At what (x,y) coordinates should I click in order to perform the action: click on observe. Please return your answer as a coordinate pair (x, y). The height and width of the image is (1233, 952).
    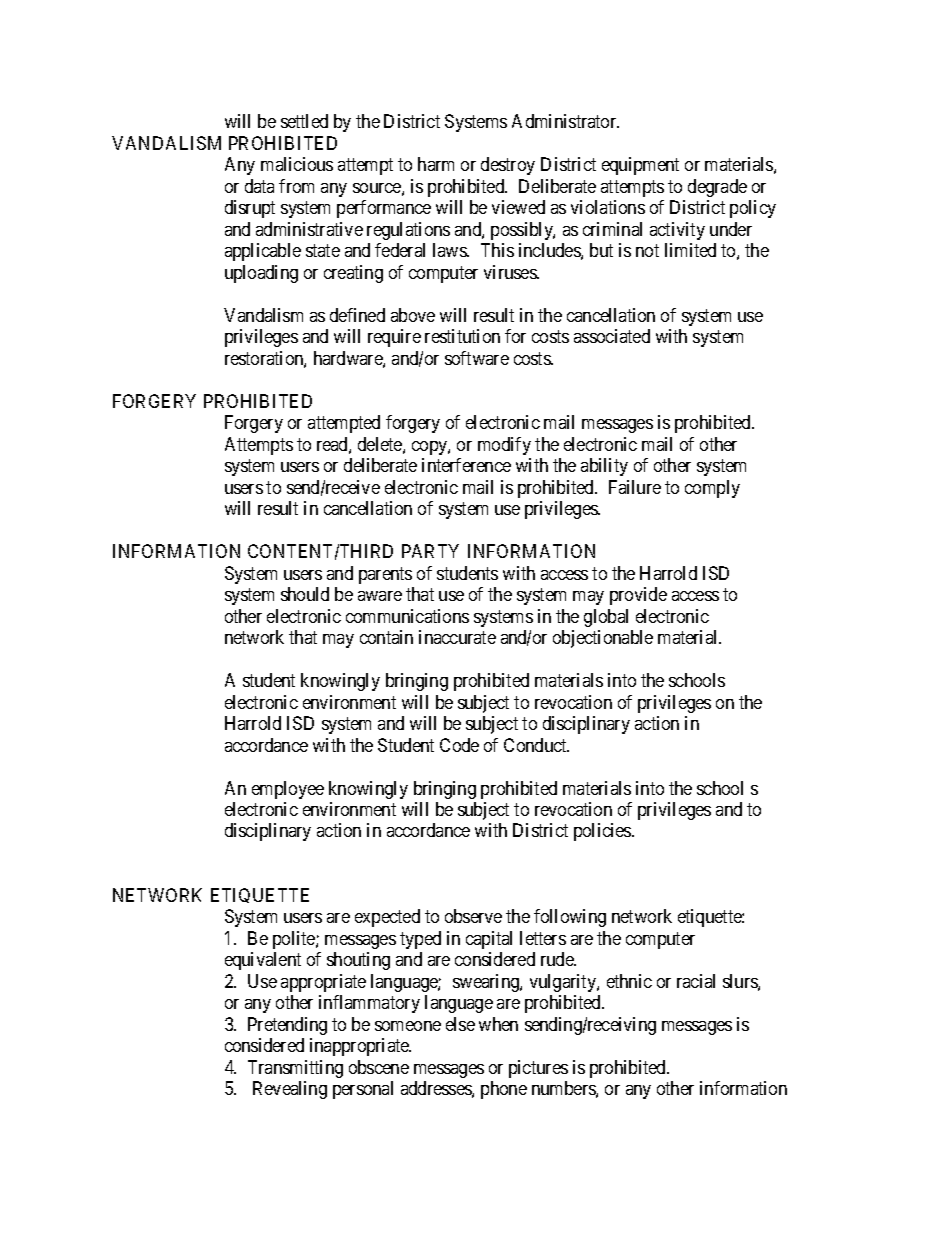
    Looking at the image, I should click on (473, 916).
